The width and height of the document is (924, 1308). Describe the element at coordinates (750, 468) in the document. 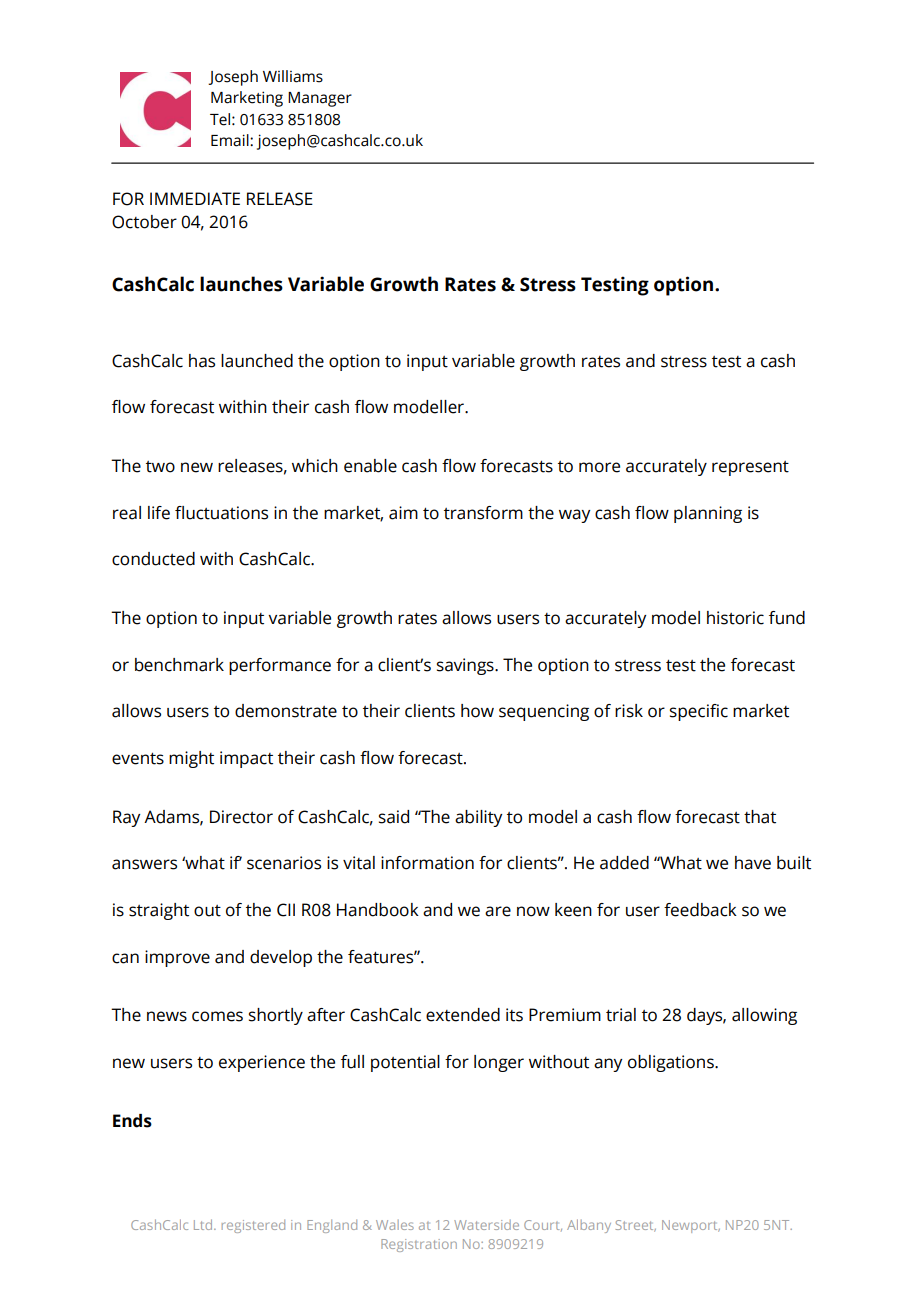

I see `represent` at that location.
